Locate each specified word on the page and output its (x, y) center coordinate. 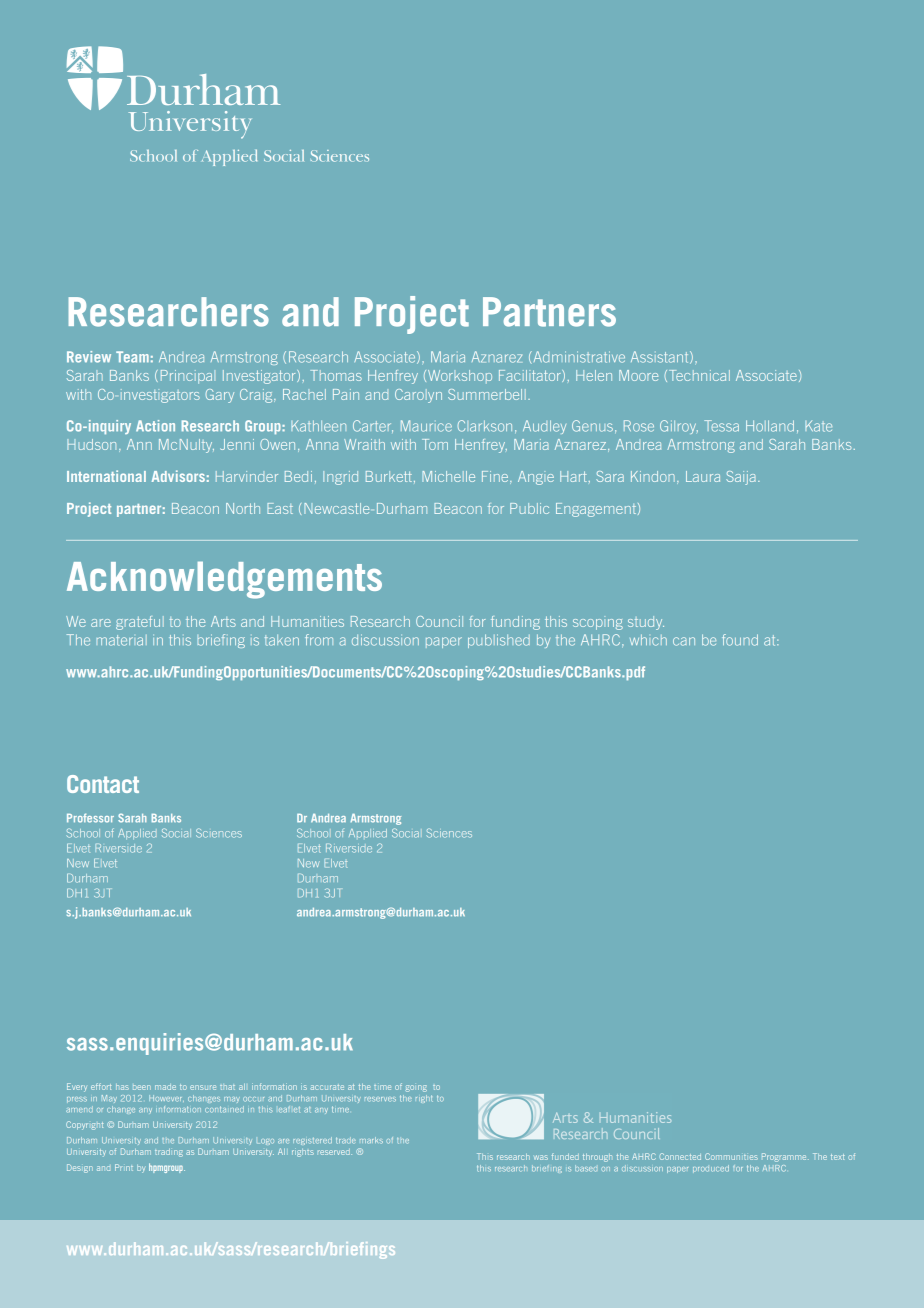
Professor (90, 818)
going (416, 1088)
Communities (731, 1156)
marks (371, 1140)
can (684, 641)
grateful (140, 623)
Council (439, 621)
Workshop (460, 376)
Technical (699, 375)
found (740, 640)
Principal (188, 377)
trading (169, 1153)
